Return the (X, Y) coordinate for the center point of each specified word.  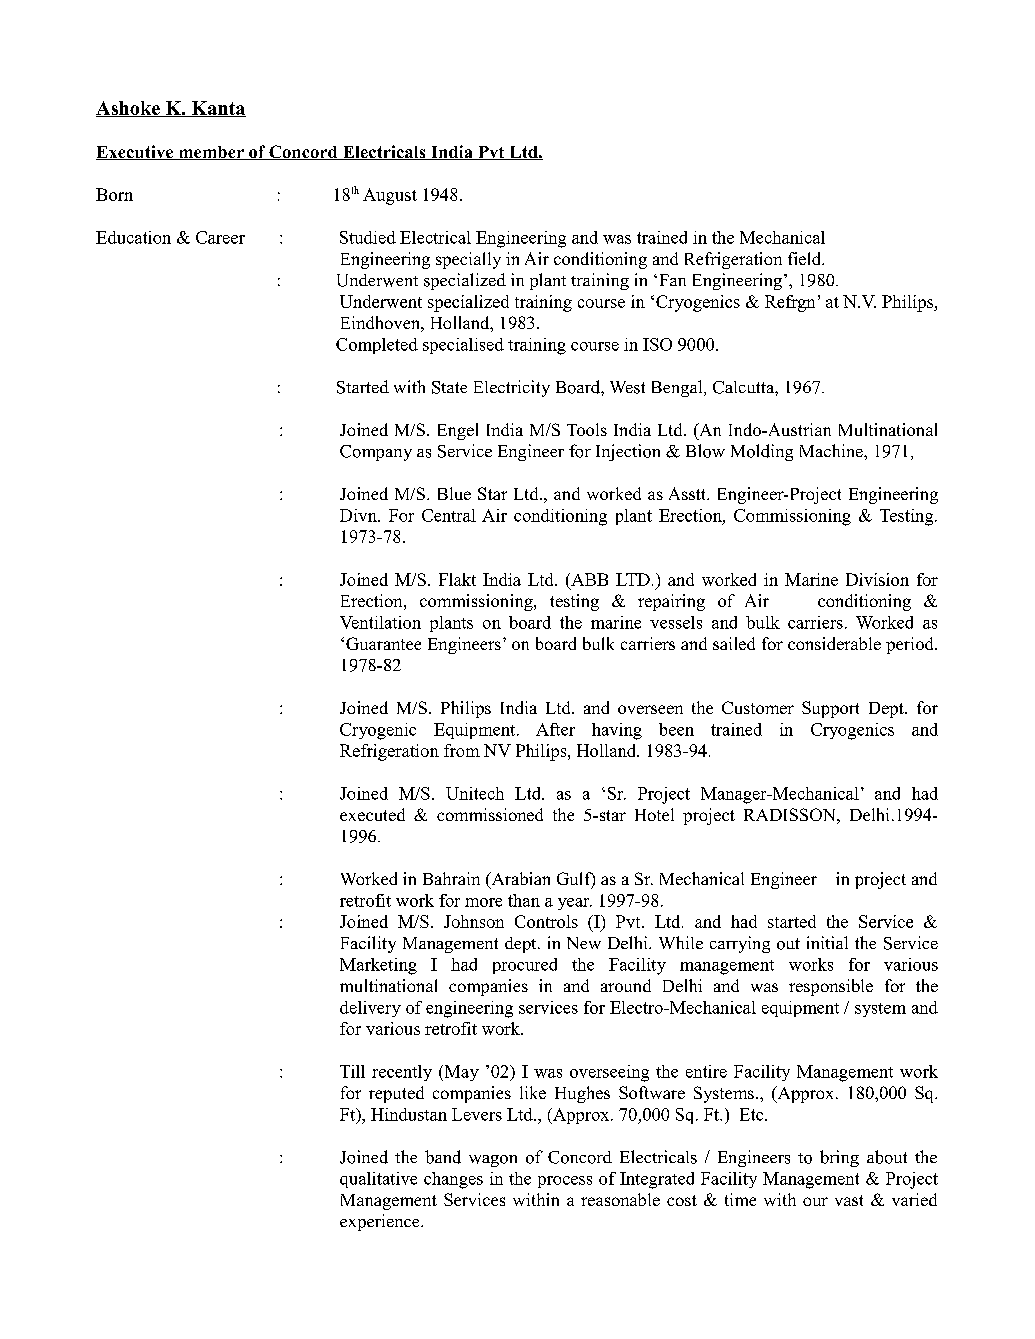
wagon (493, 1161)
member (211, 153)
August (390, 196)
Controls (546, 921)
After (555, 729)
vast (849, 1200)
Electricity (512, 388)
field (806, 258)
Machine (832, 450)
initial (827, 942)
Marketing (378, 966)
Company (376, 453)
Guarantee (383, 643)
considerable (834, 643)
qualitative (378, 1180)
